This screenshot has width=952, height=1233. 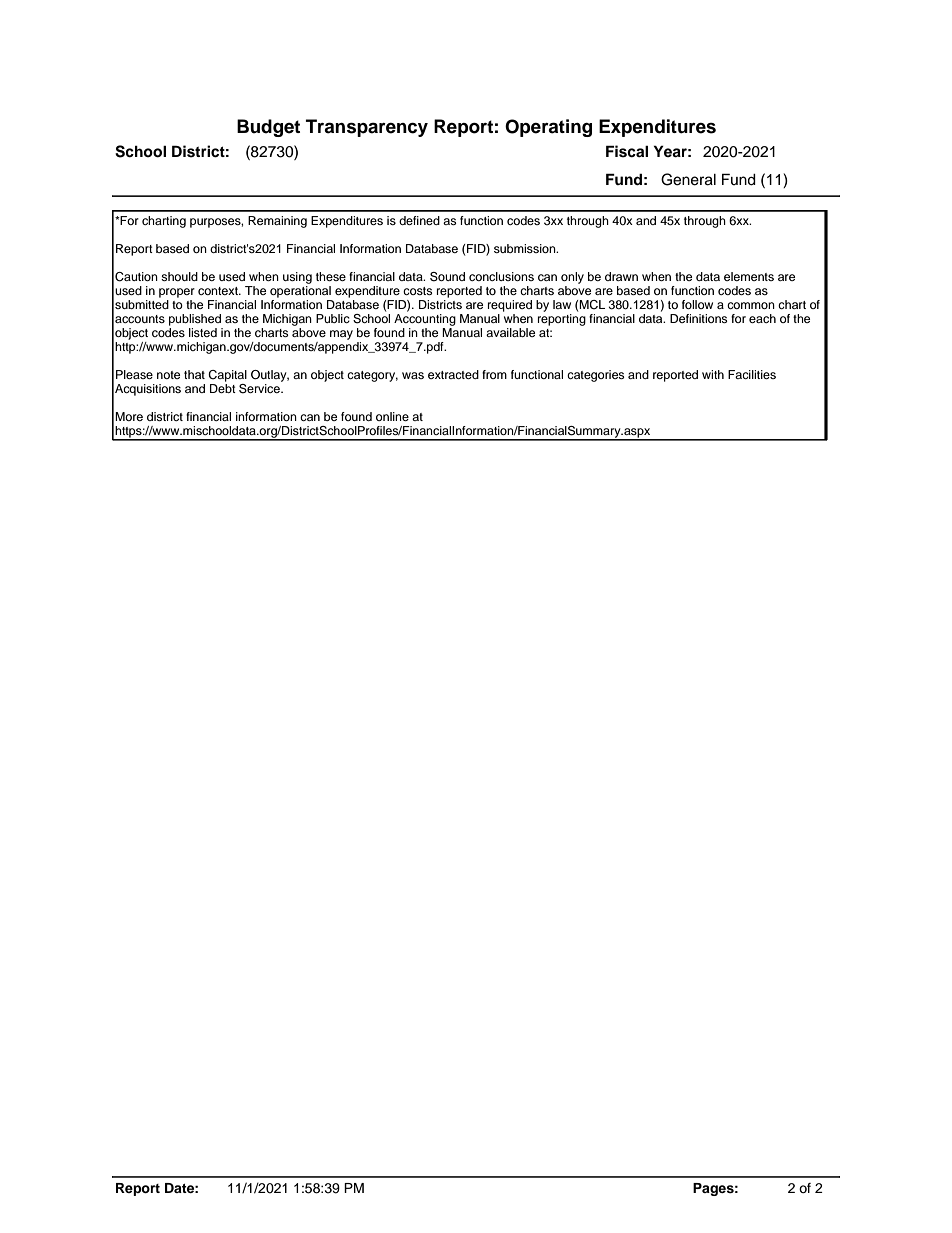 I want to click on Budget, so click(x=268, y=128).
